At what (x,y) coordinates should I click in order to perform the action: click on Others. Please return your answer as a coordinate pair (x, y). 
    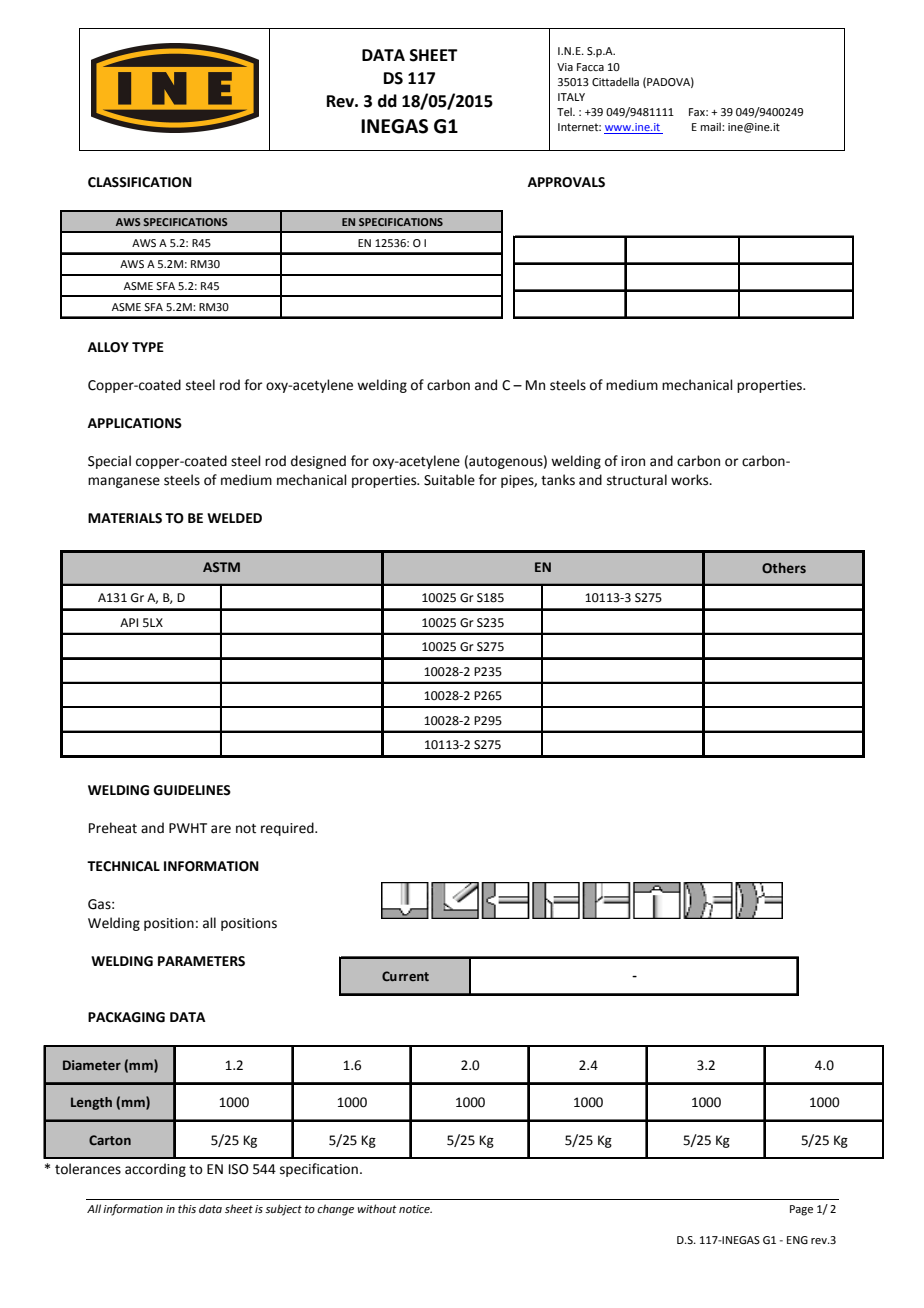
    Looking at the image, I should click on (784, 568).
